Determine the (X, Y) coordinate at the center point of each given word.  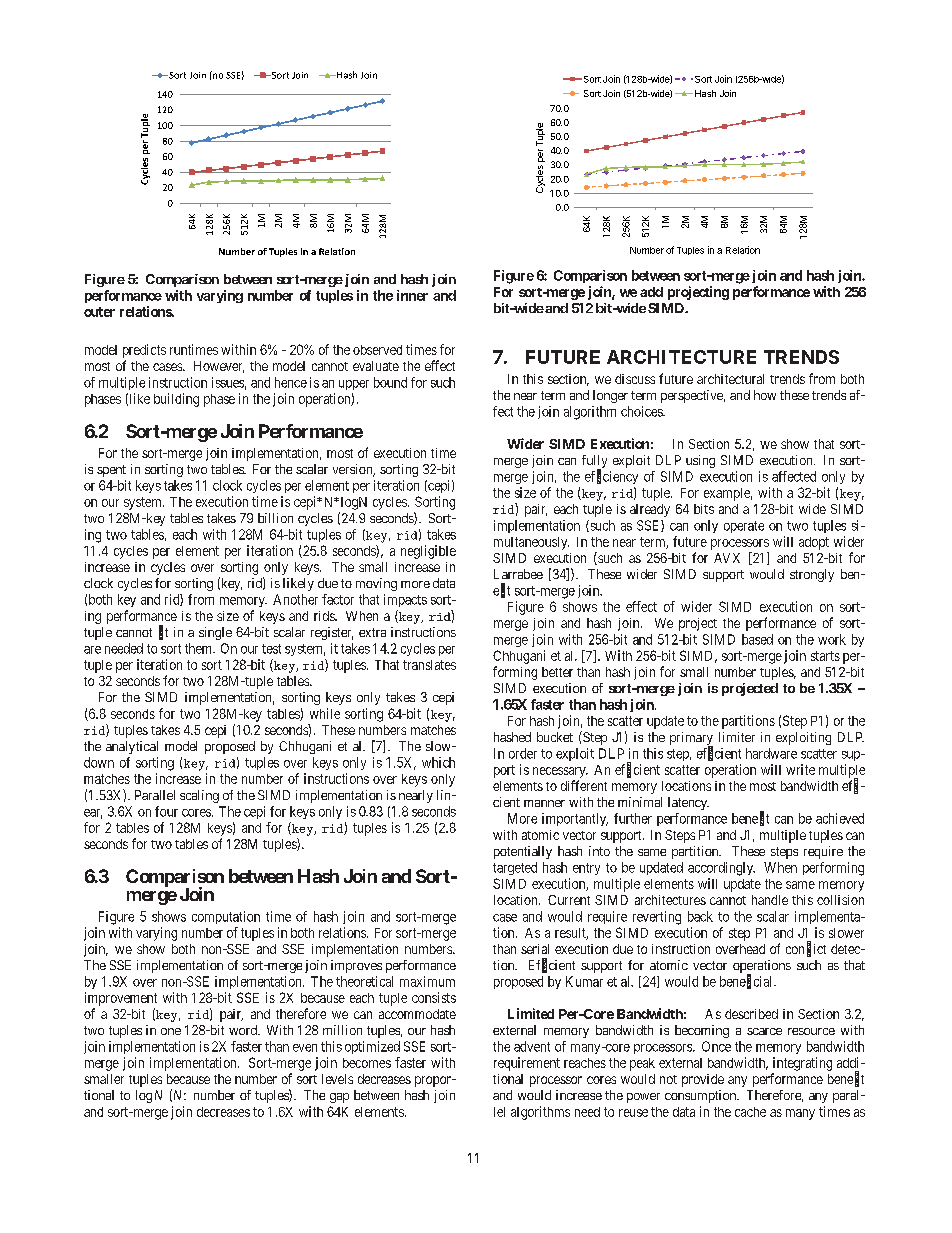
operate (744, 527)
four (166, 811)
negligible (428, 552)
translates (429, 665)
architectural (730, 379)
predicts (144, 351)
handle (770, 900)
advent (532, 1046)
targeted (515, 868)
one (171, 1031)
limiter (737, 737)
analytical (132, 747)
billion (275, 518)
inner (412, 295)
